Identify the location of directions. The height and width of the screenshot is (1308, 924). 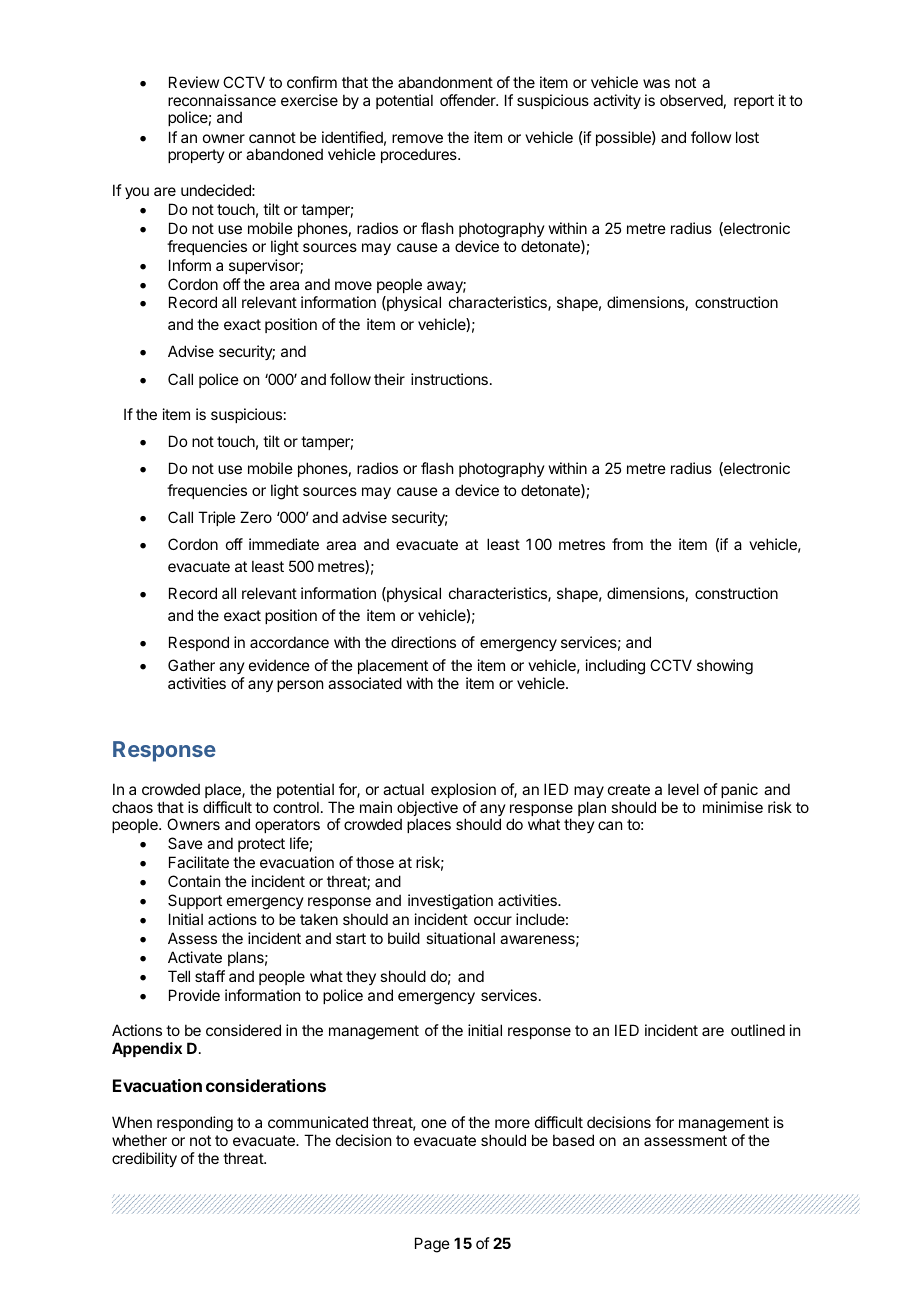
(423, 642).
